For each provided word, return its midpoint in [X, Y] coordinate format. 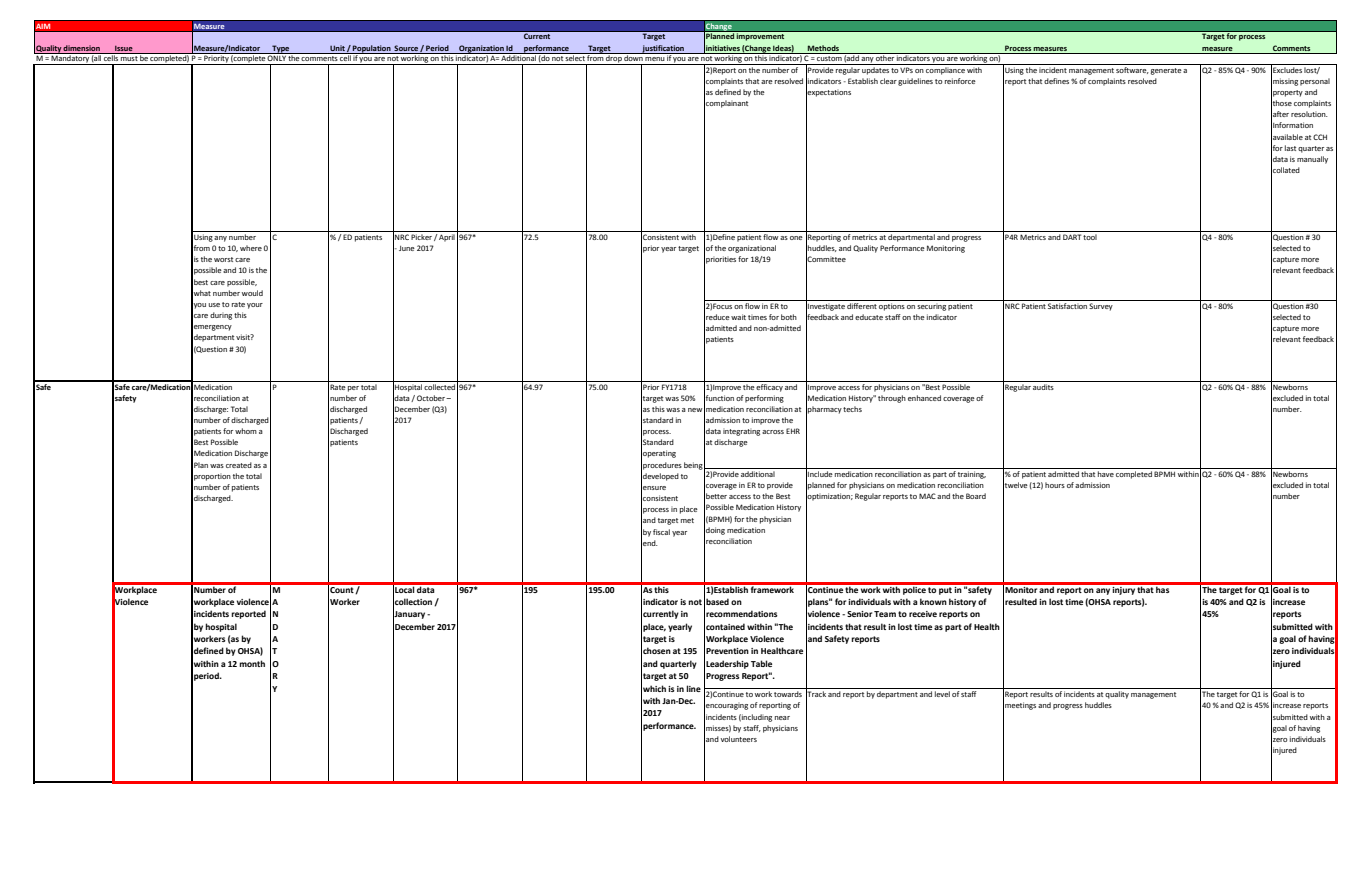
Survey [1101, 307]
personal [1315, 82]
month [252, 663]
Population [372, 49]
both [789, 317]
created [239, 465]
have [1106, 474]
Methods [823, 48]
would [252, 293]
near [782, 718]
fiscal [661, 532]
